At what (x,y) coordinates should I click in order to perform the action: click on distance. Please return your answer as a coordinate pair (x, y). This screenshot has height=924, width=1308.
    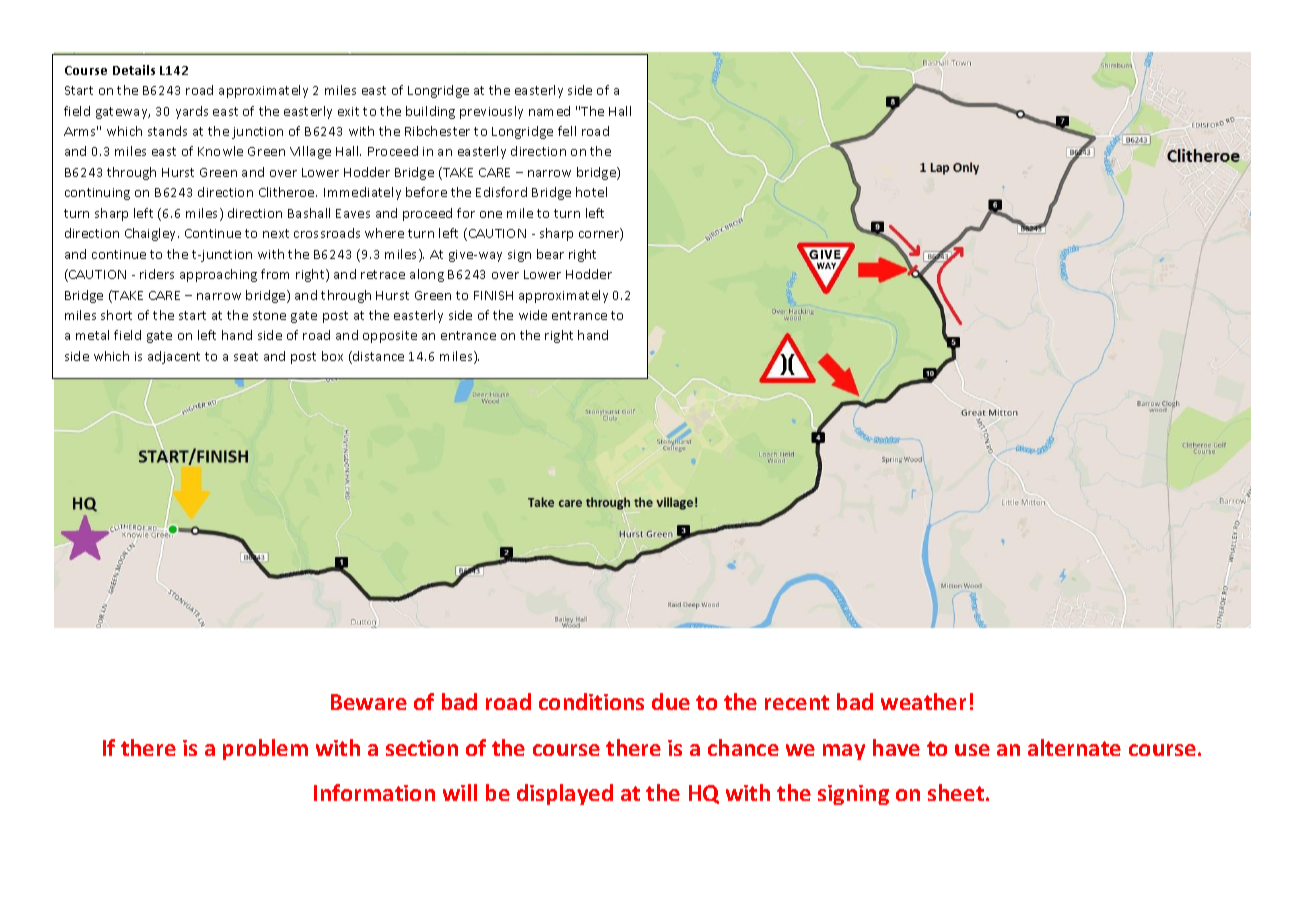
    Looking at the image, I should click on (377, 357).
